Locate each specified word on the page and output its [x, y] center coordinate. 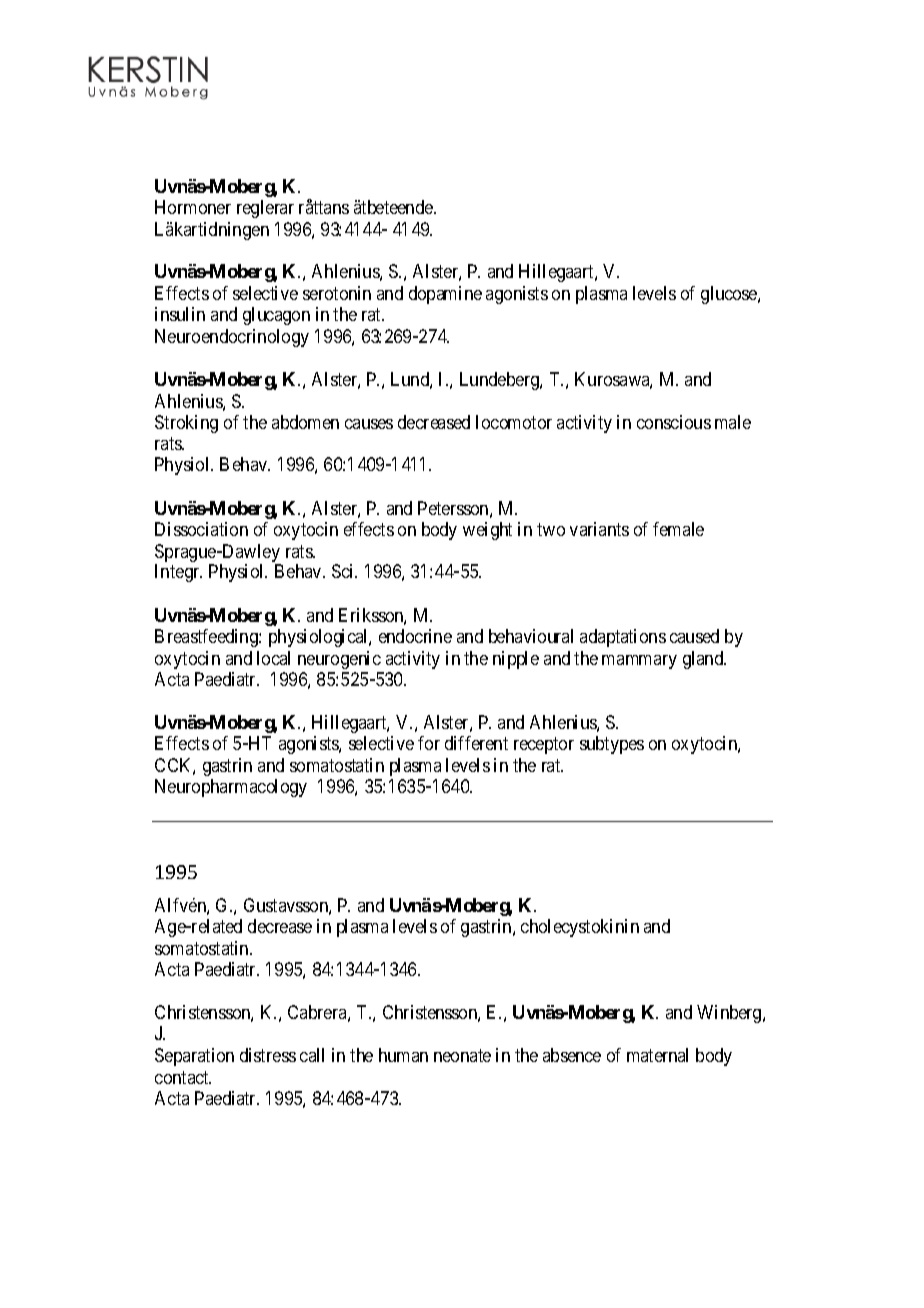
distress [268, 1055]
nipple [516, 660]
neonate [462, 1055]
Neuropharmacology [231, 788]
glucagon [276, 316]
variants [599, 529]
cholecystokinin [580, 928]
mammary [639, 662]
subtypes [612, 745]
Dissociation [201, 529]
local [273, 658]
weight [487, 531]
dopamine [445, 295]
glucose [730, 295]
